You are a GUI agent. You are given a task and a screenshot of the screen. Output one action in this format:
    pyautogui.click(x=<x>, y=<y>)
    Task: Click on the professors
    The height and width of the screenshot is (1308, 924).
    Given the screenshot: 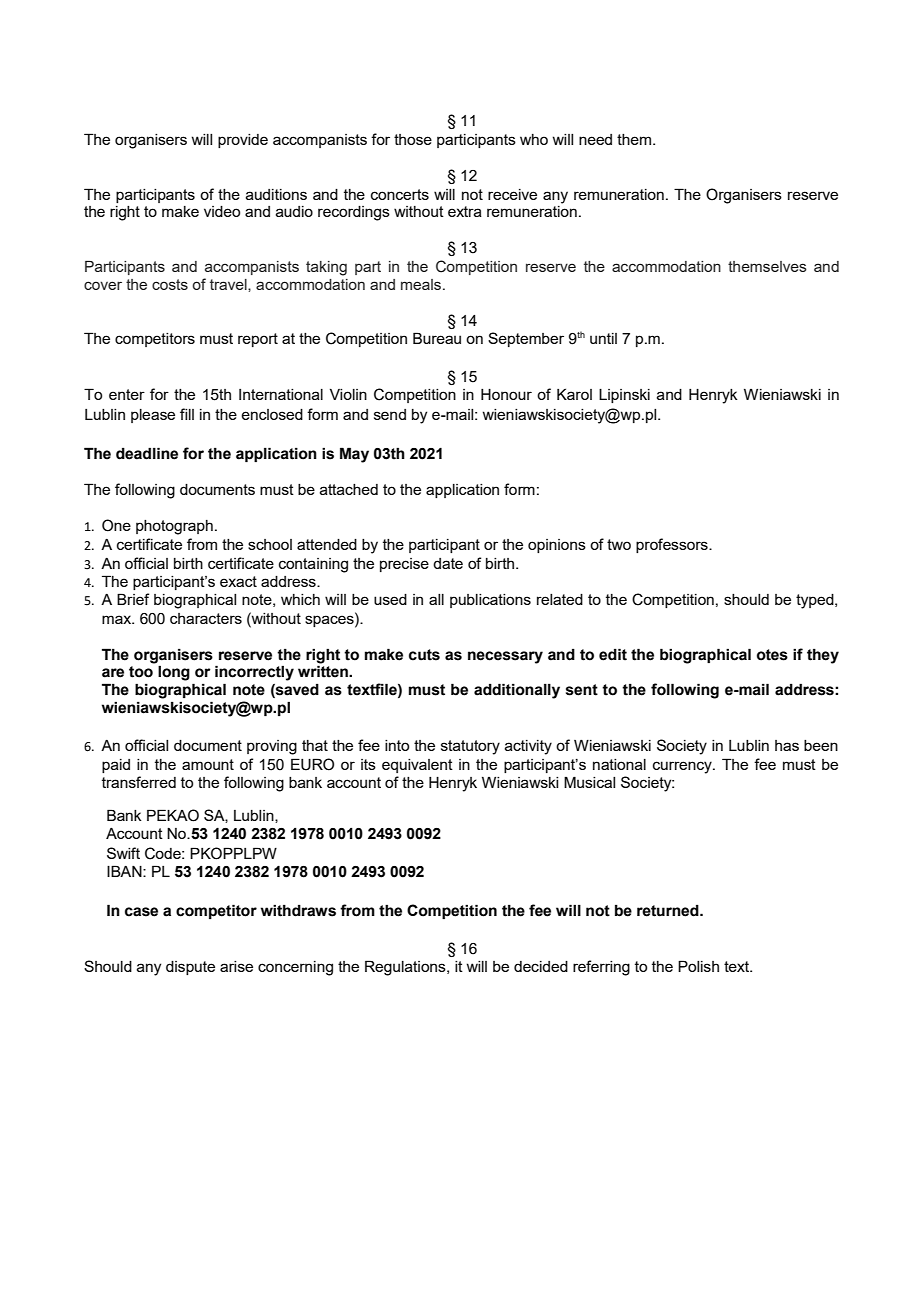 What is the action you would take?
    pyautogui.click(x=673, y=545)
